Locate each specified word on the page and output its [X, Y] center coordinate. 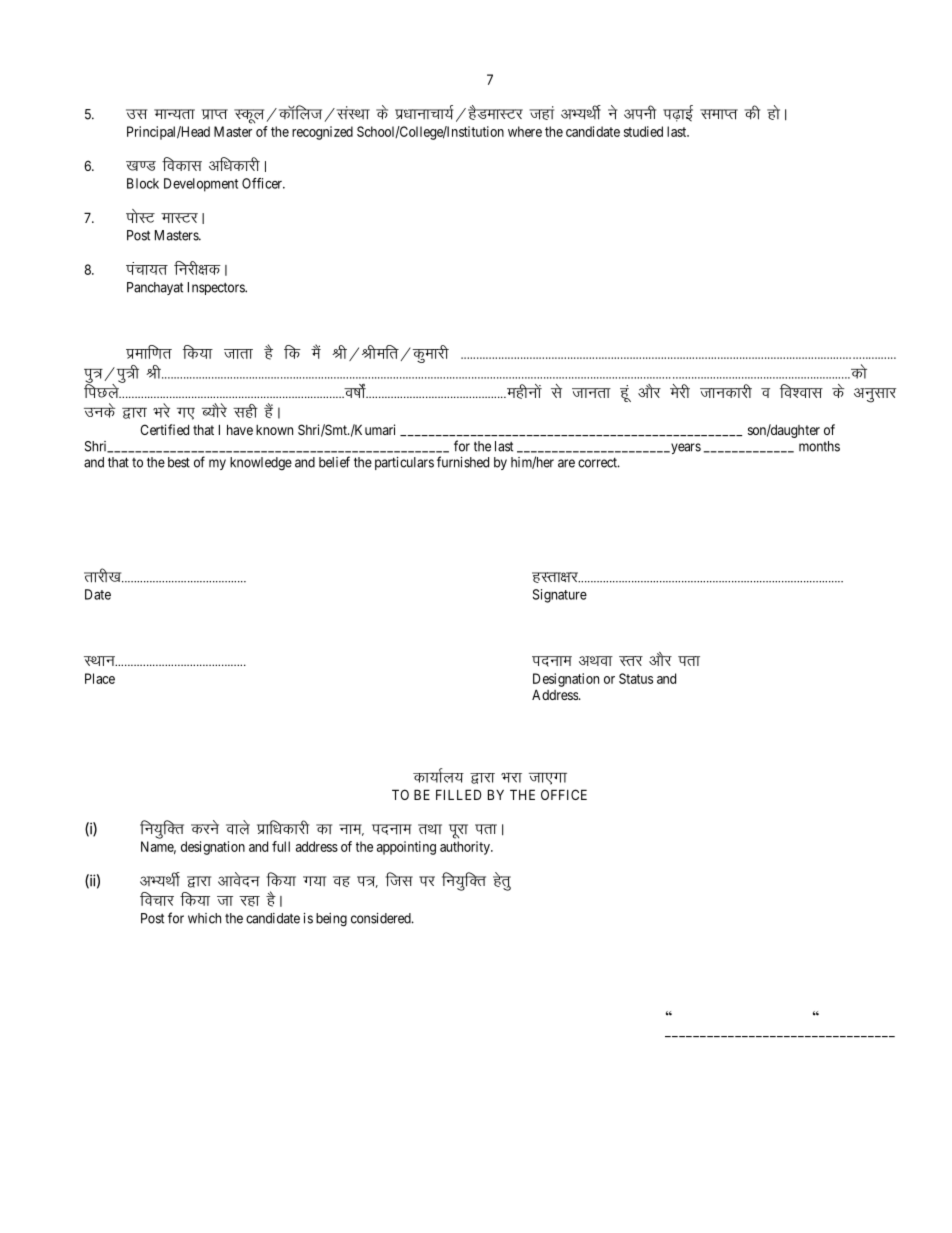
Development [201, 185]
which [204, 918]
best [179, 462]
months [819, 446]
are [566, 463]
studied [643, 131]
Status [636, 678]
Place [100, 678]
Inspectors [217, 288]
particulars [404, 463]
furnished [463, 462]
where [525, 131]
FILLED [458, 794]
